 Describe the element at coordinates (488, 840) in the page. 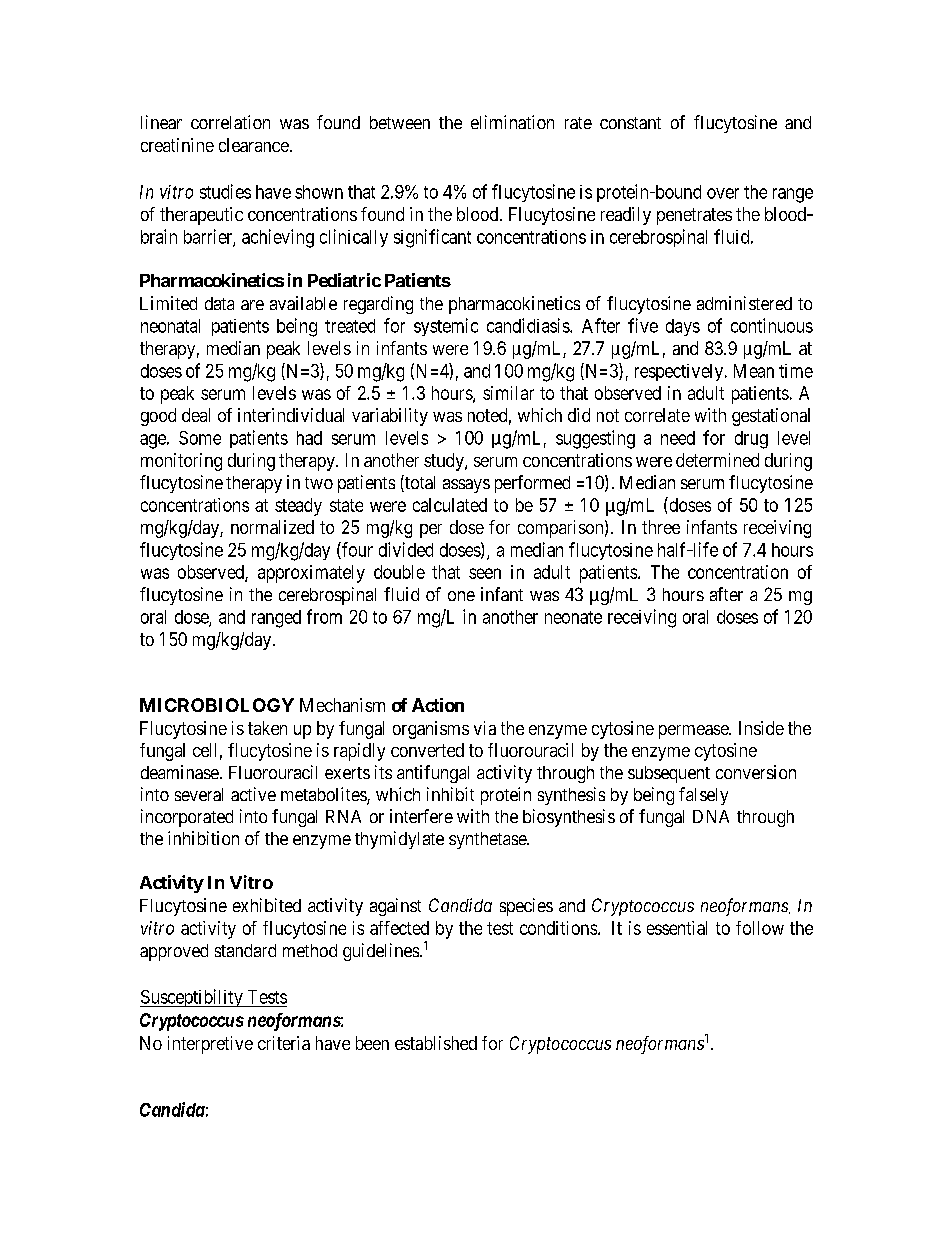

I see `synthetase` at that location.
